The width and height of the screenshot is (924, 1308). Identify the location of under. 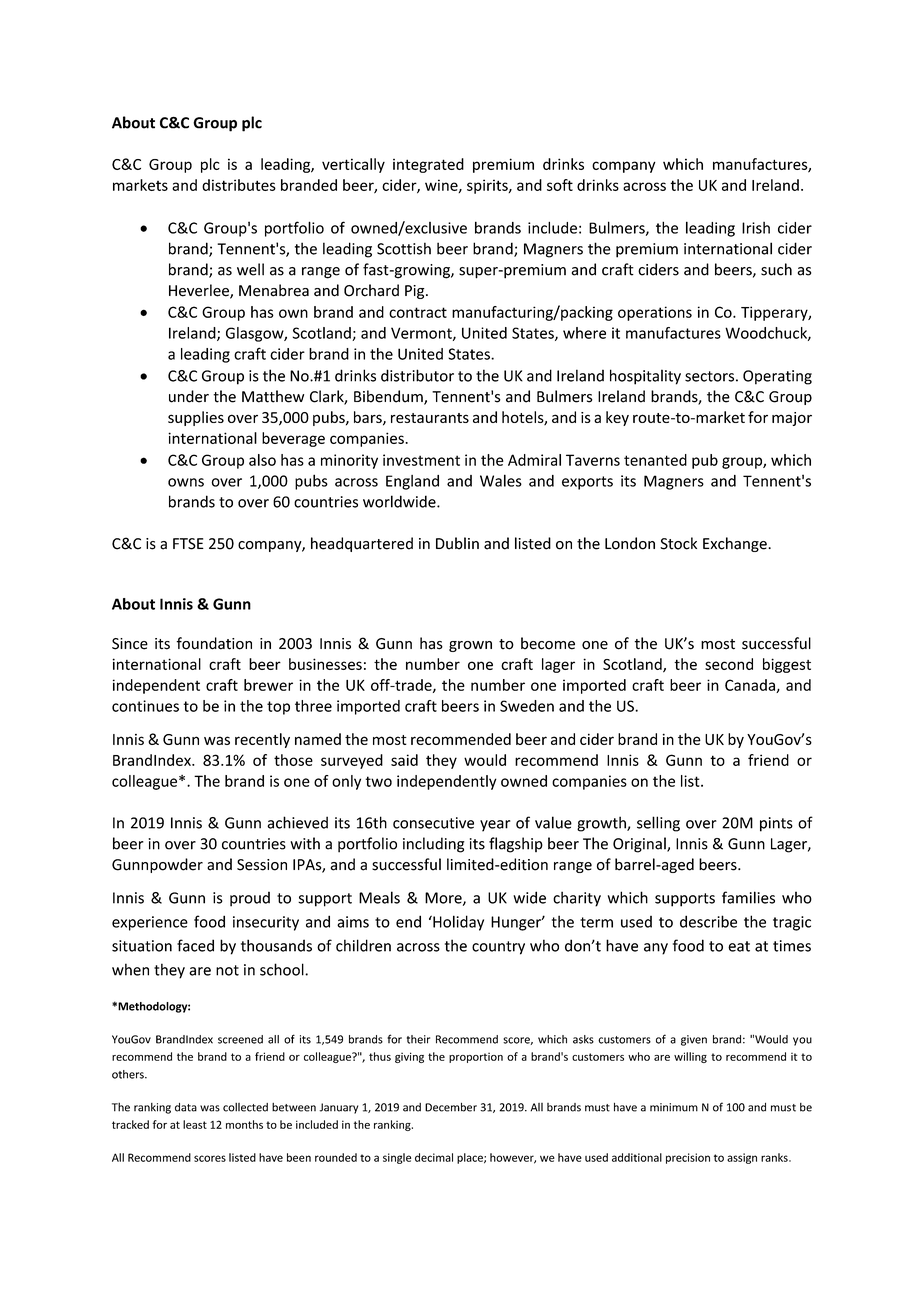
(189, 396).
